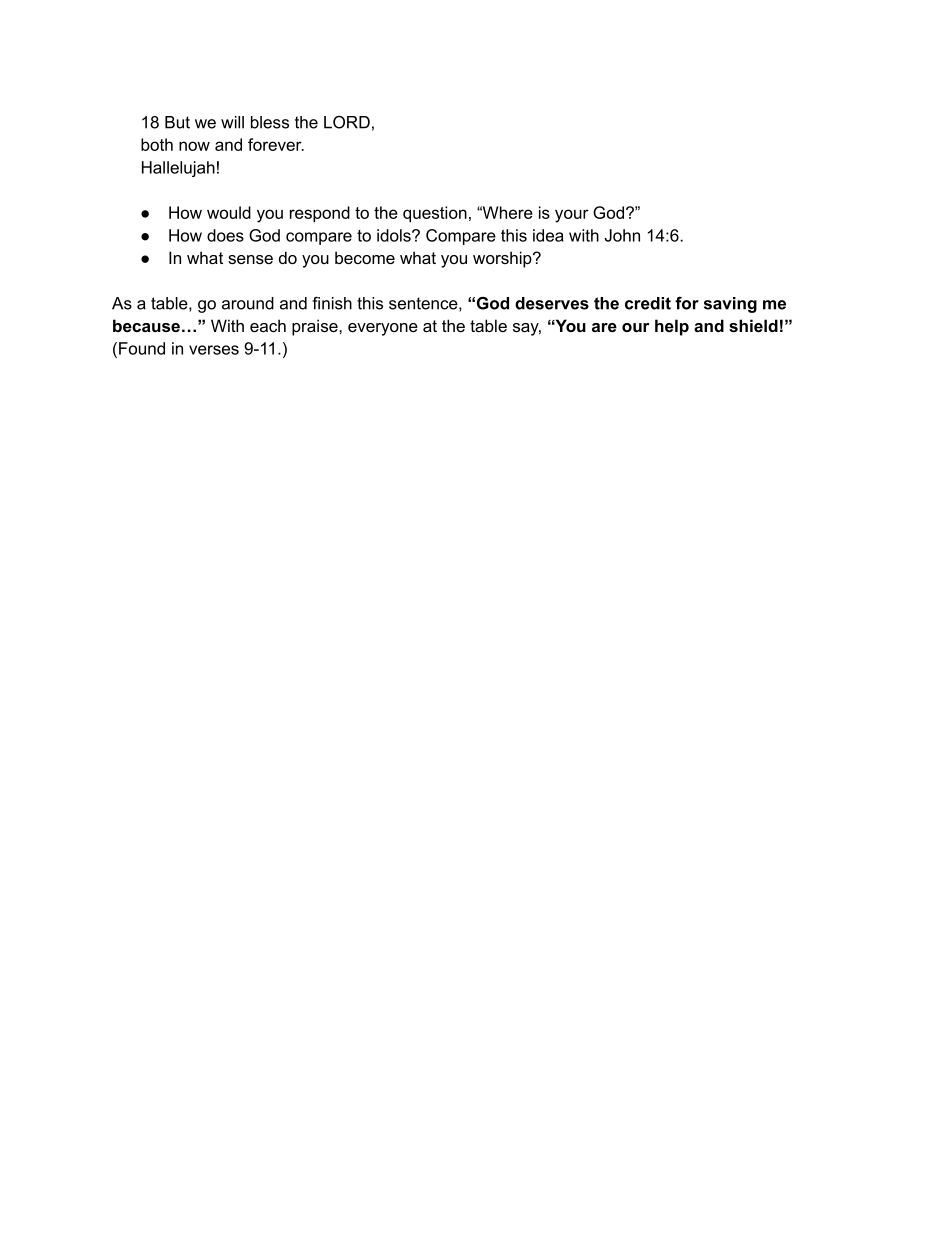 This image has width=952, height=1233. Describe the element at coordinates (270, 122) in the image. I see `bless` at that location.
